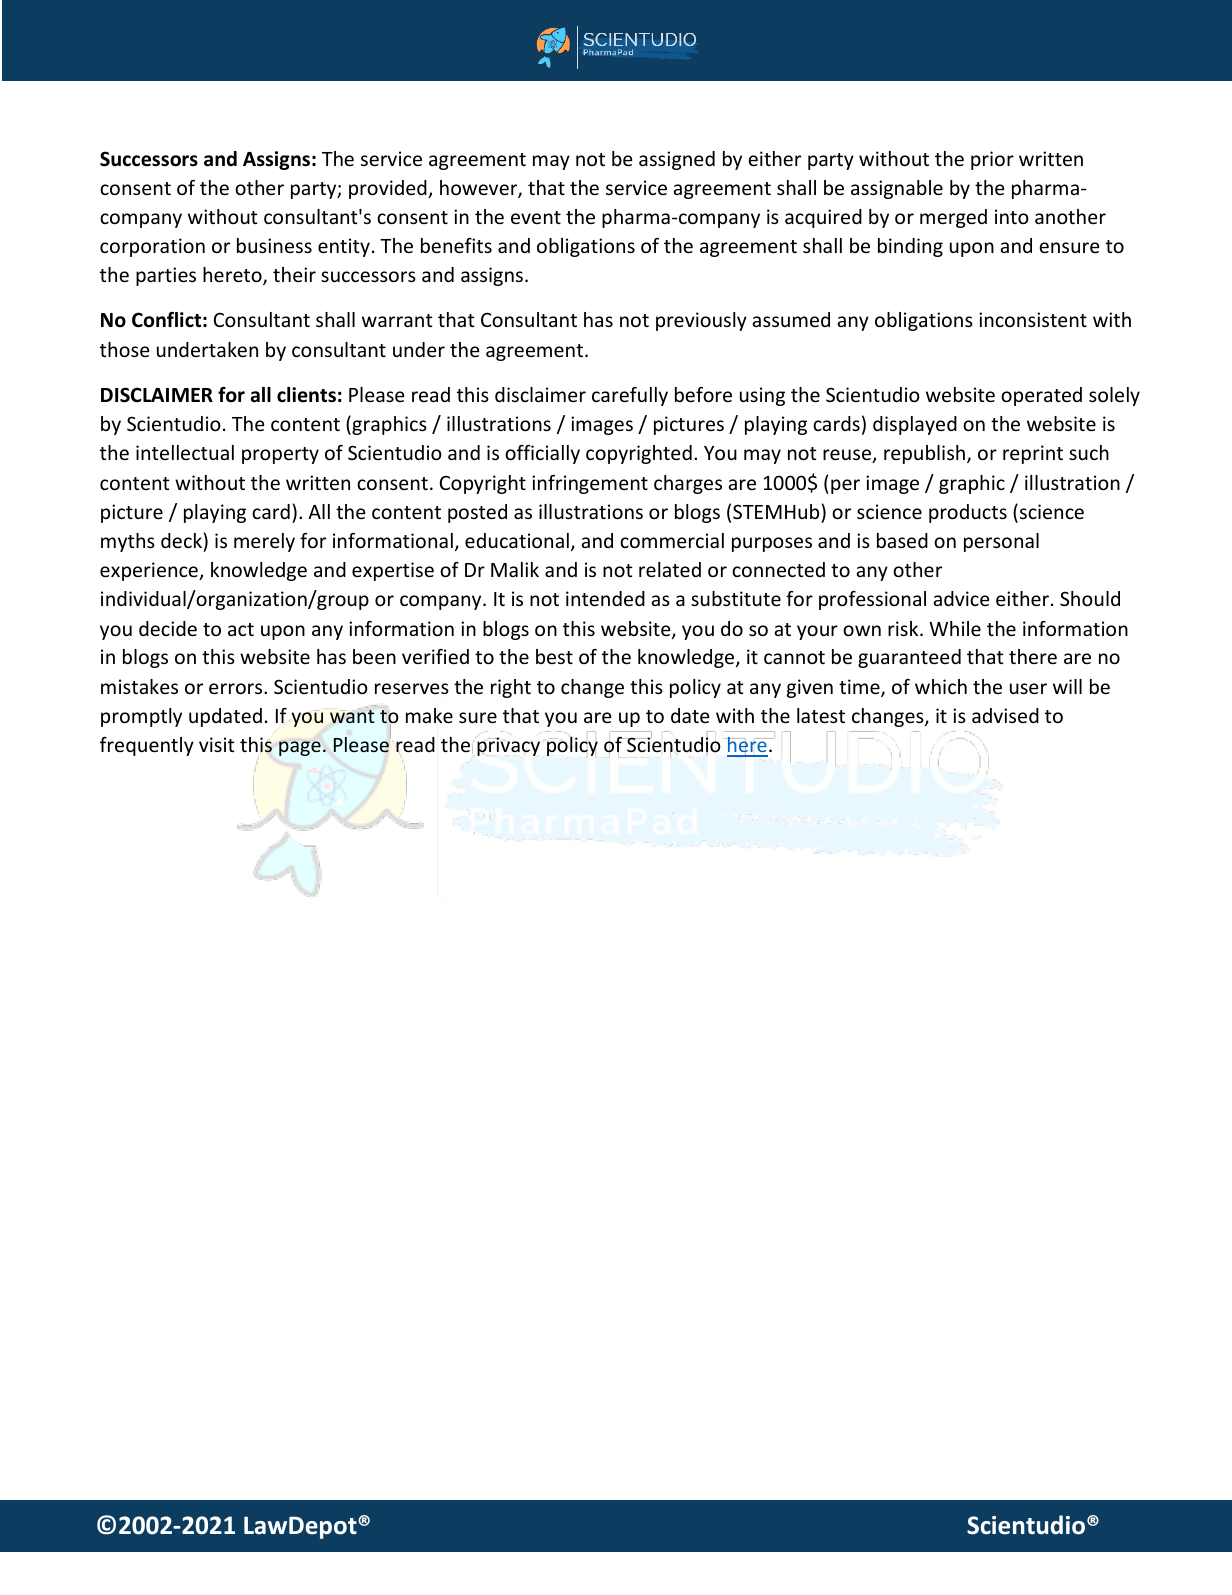  I want to click on act, so click(241, 629).
